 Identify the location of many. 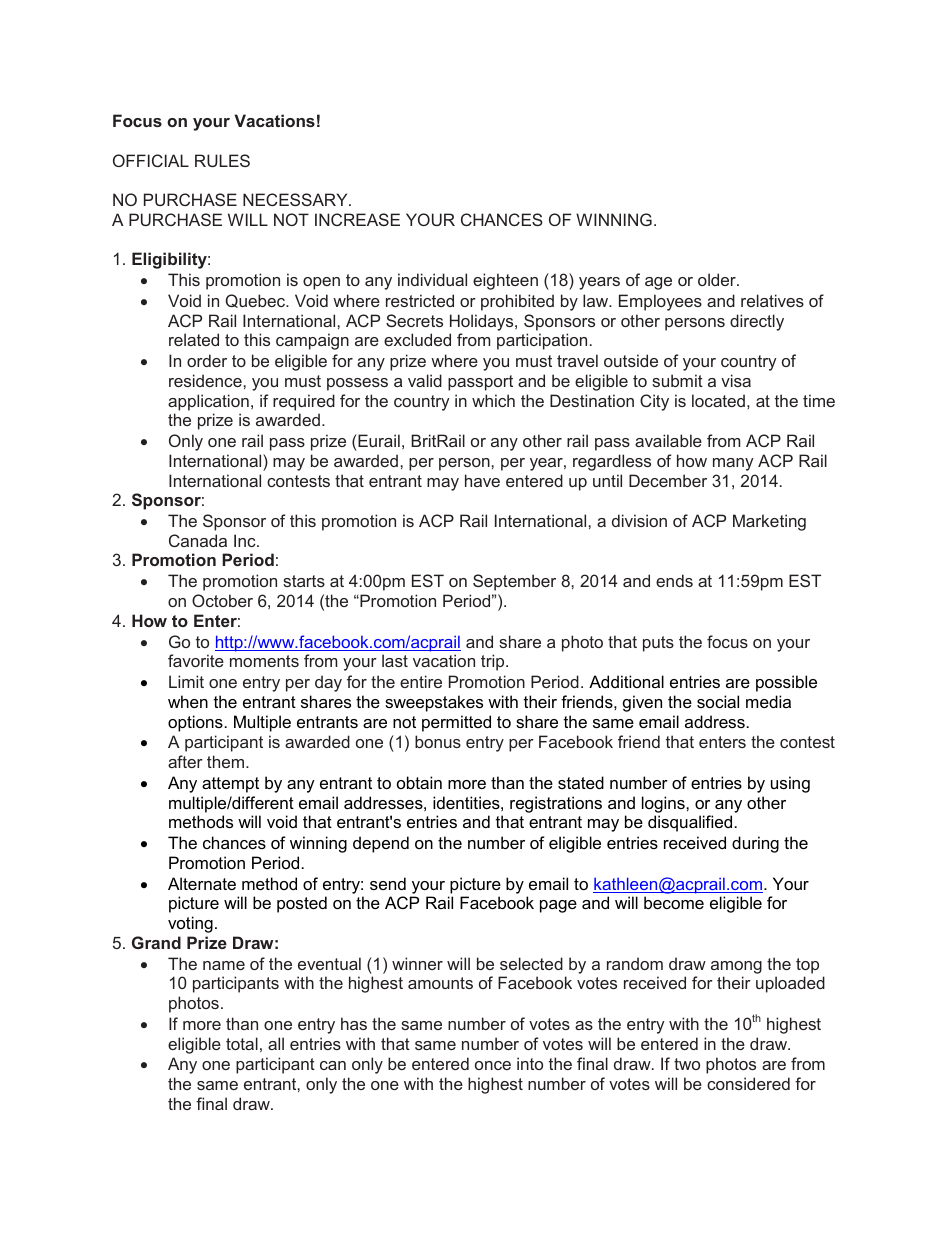
(733, 464).
